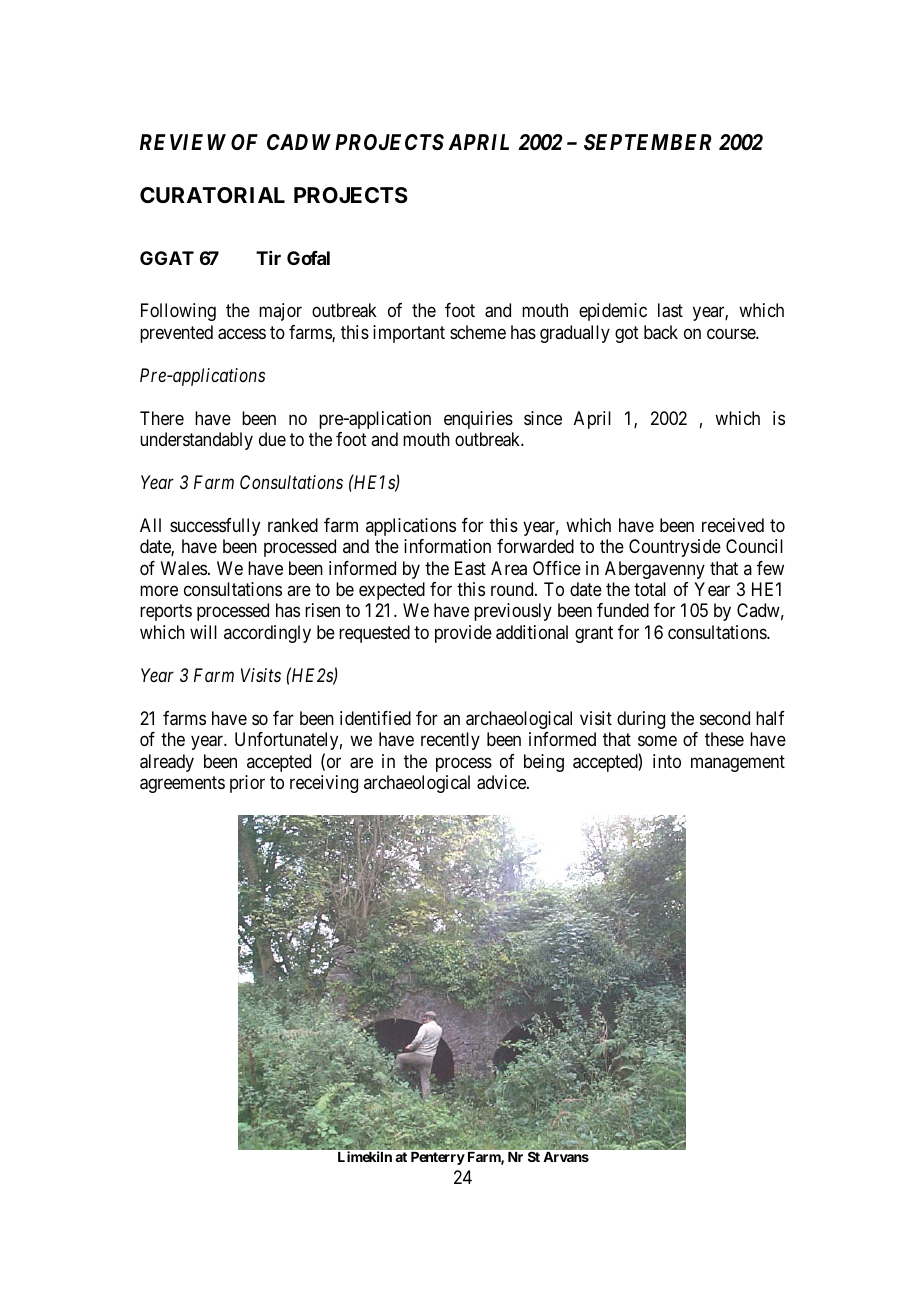  I want to click on enquiries, so click(478, 420).
